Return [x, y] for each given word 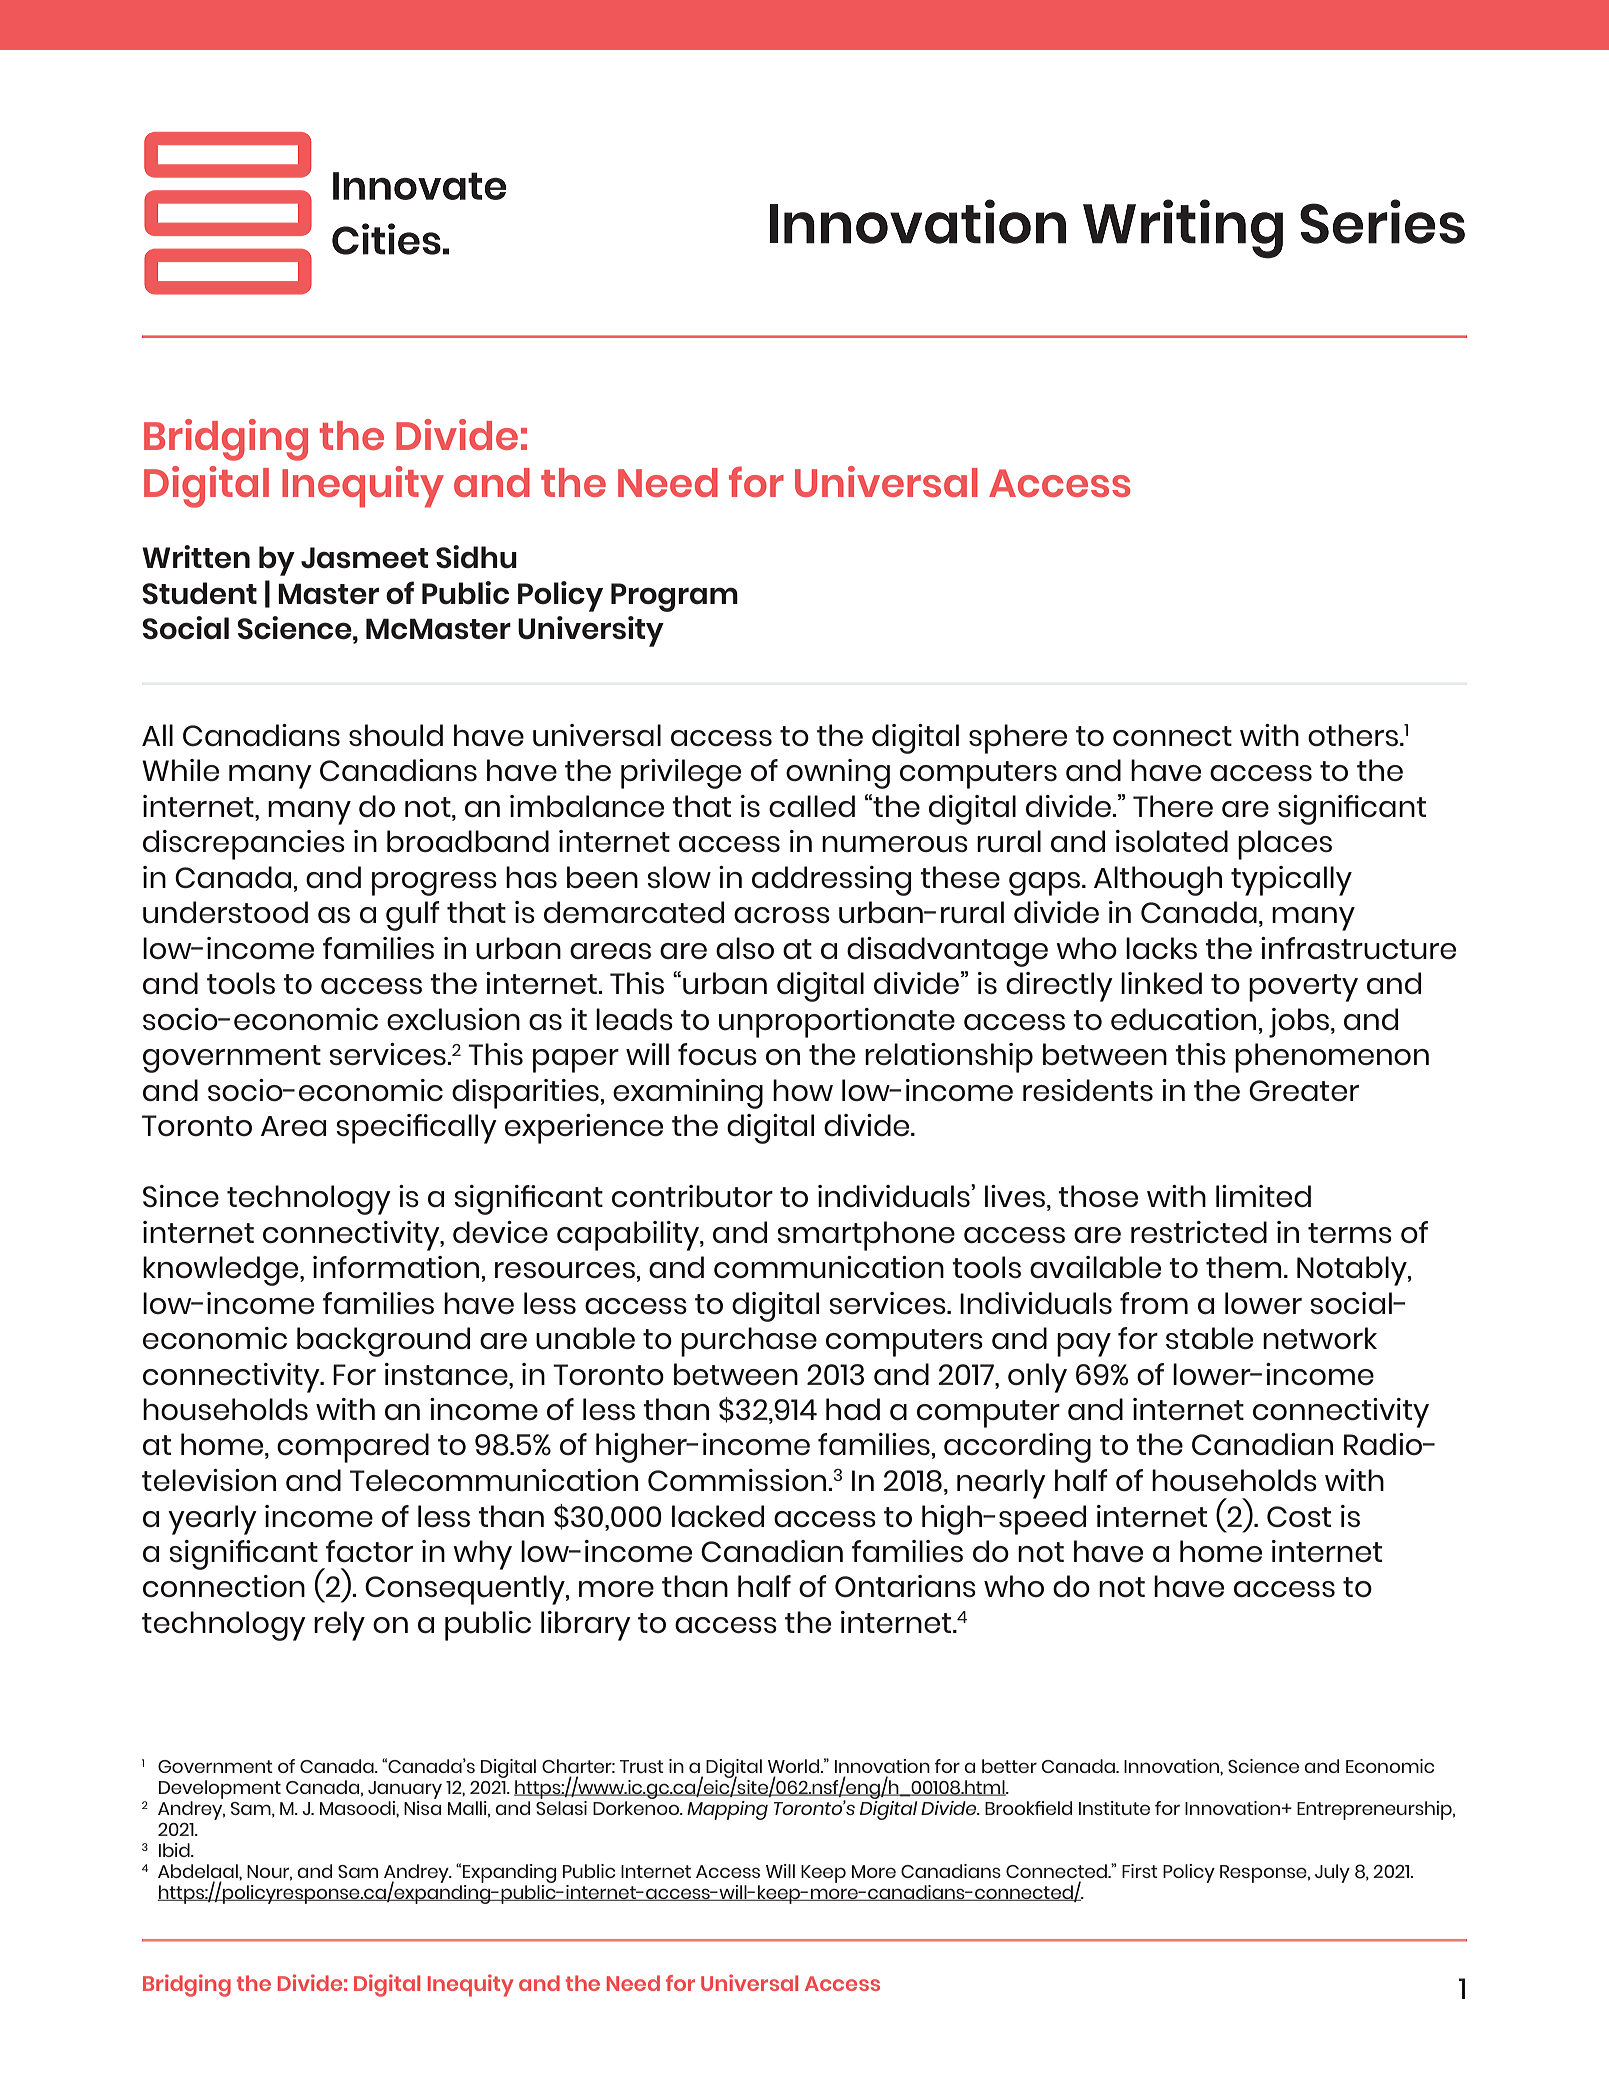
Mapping [727, 1810]
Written [196, 556]
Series [1382, 221]
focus [717, 1054]
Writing [1183, 229]
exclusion [453, 1019]
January [405, 1790]
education [1183, 1019]
